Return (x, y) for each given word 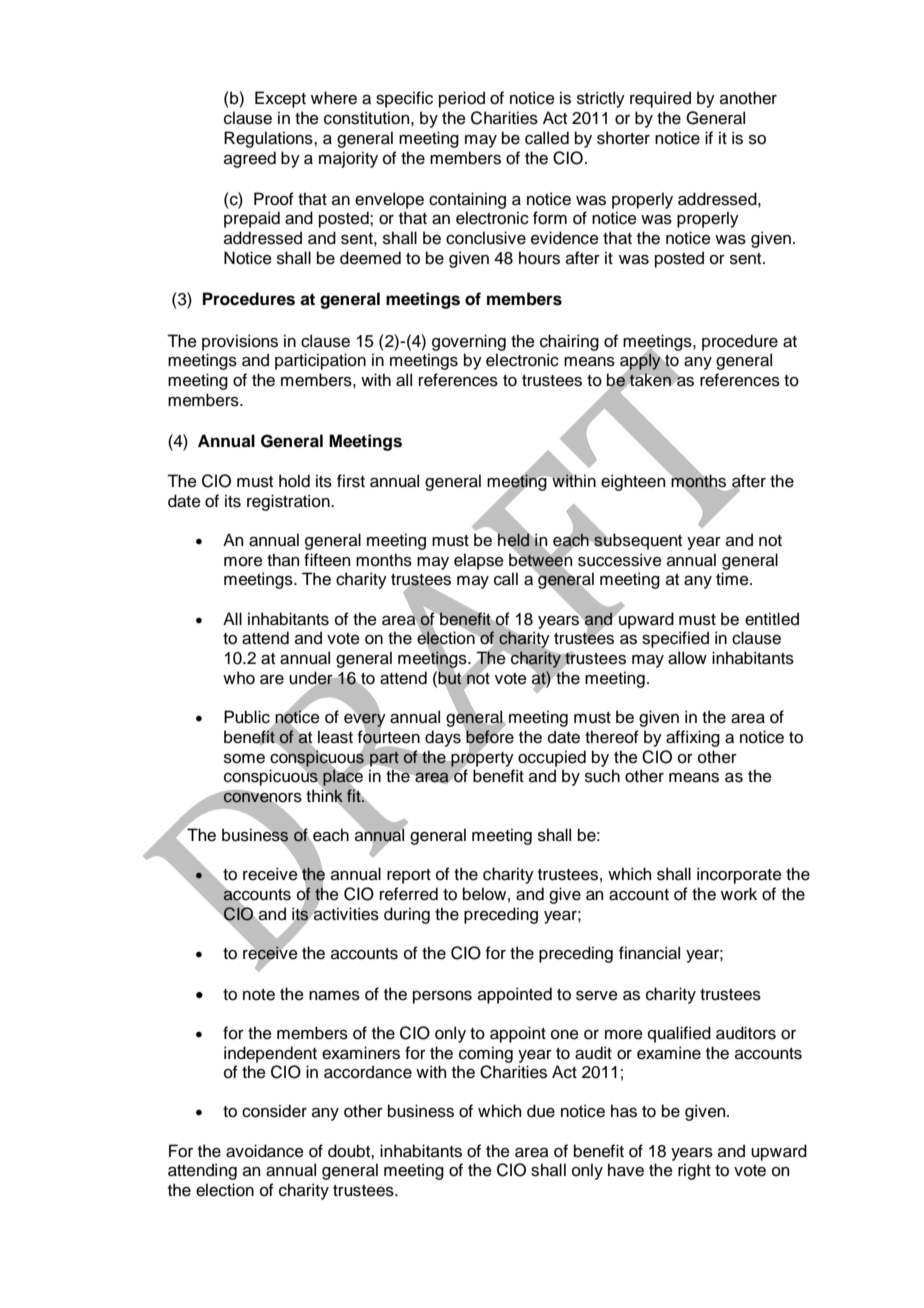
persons (442, 997)
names (334, 996)
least (335, 737)
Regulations (269, 139)
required (660, 99)
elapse (479, 561)
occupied (552, 758)
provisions (240, 342)
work (739, 894)
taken (650, 379)
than (283, 560)
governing (469, 342)
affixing (693, 738)
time (733, 579)
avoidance (265, 1151)
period (462, 99)
